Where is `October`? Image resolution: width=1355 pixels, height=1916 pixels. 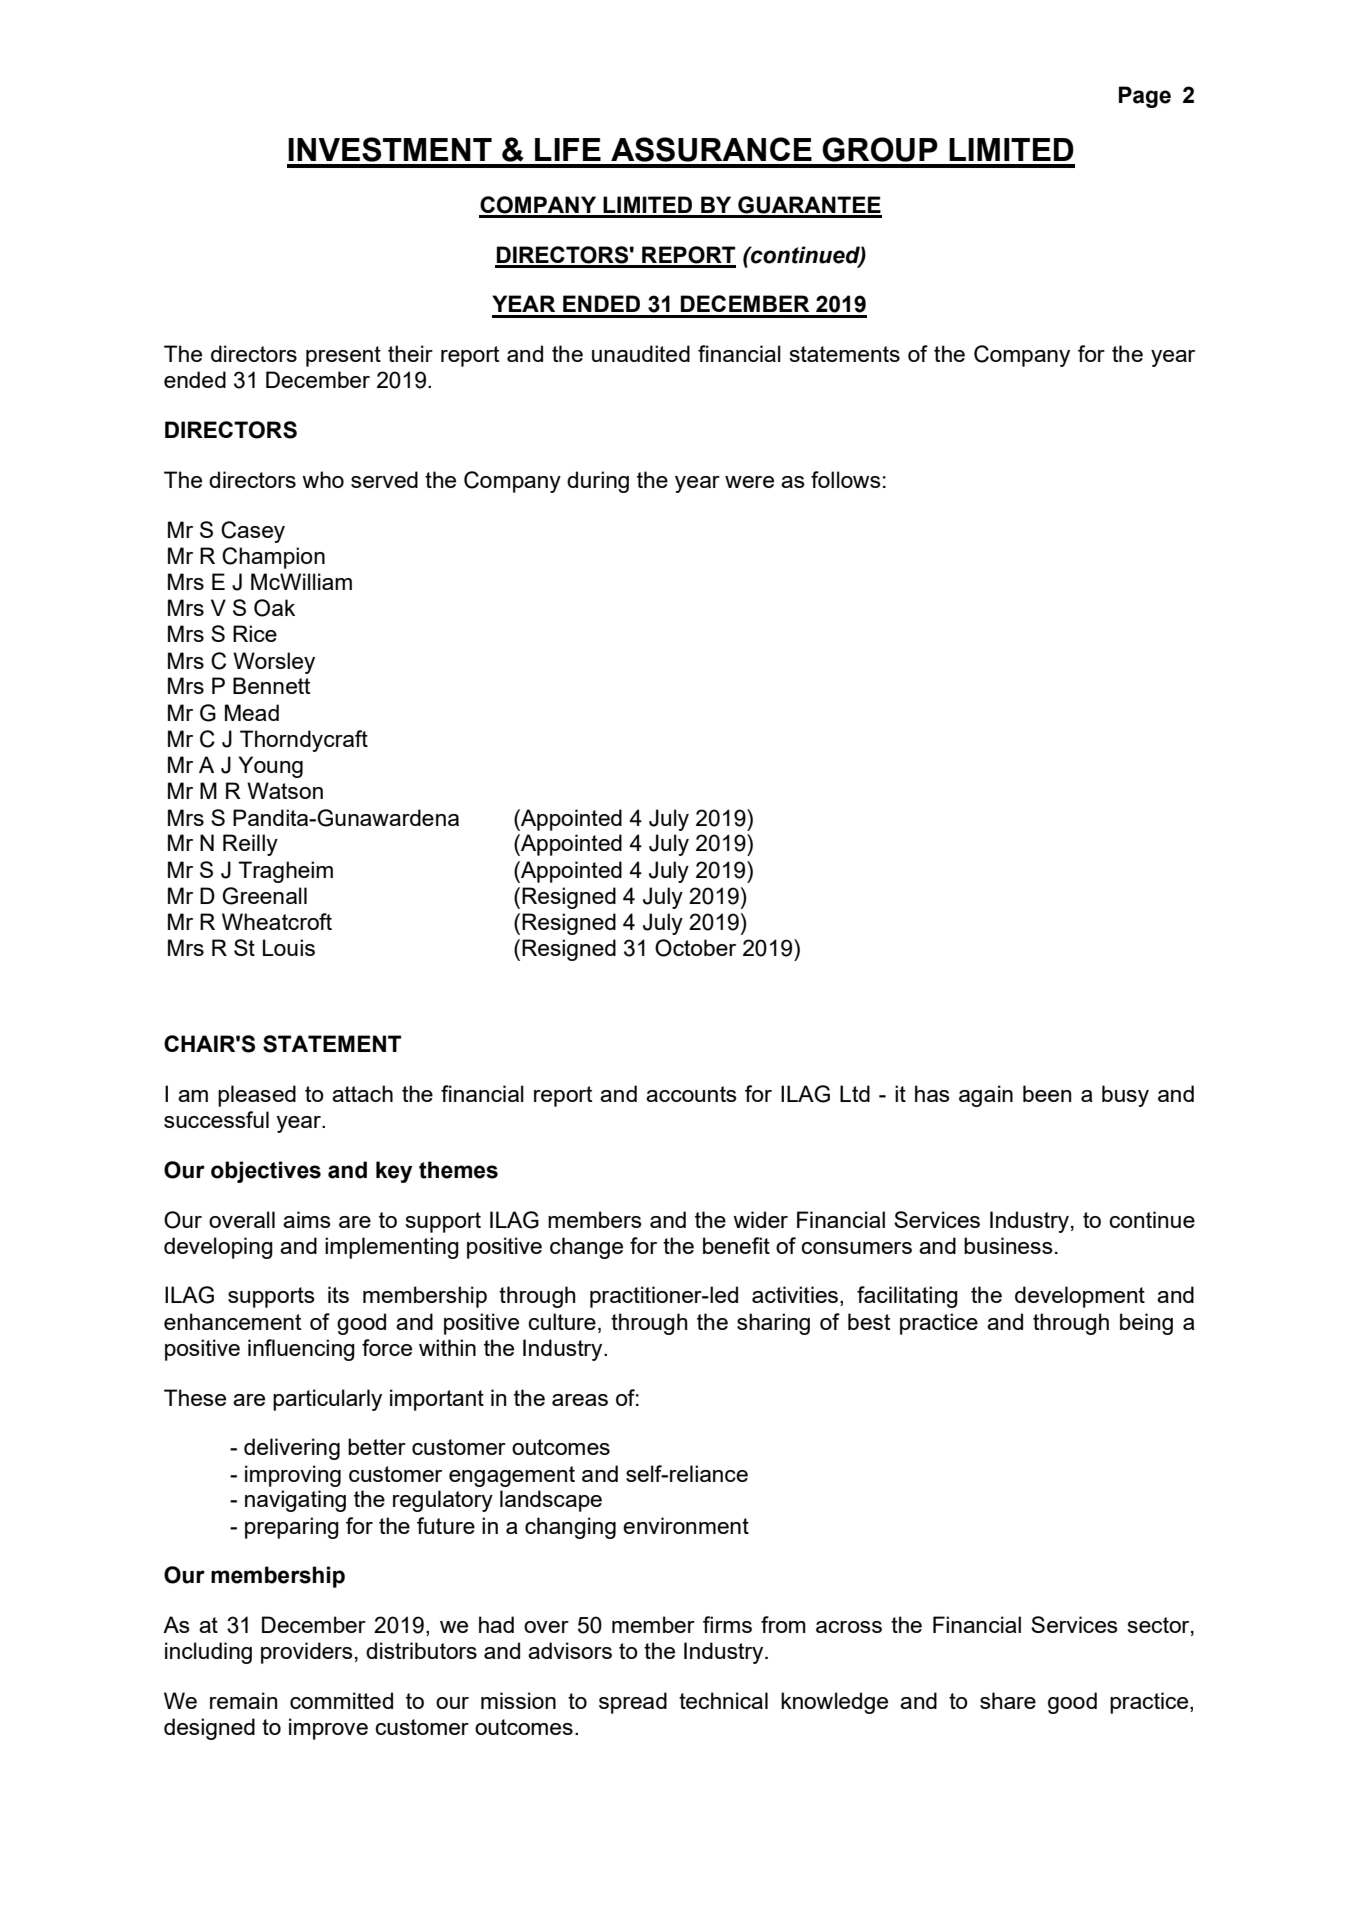
October is located at coordinates (695, 948).
